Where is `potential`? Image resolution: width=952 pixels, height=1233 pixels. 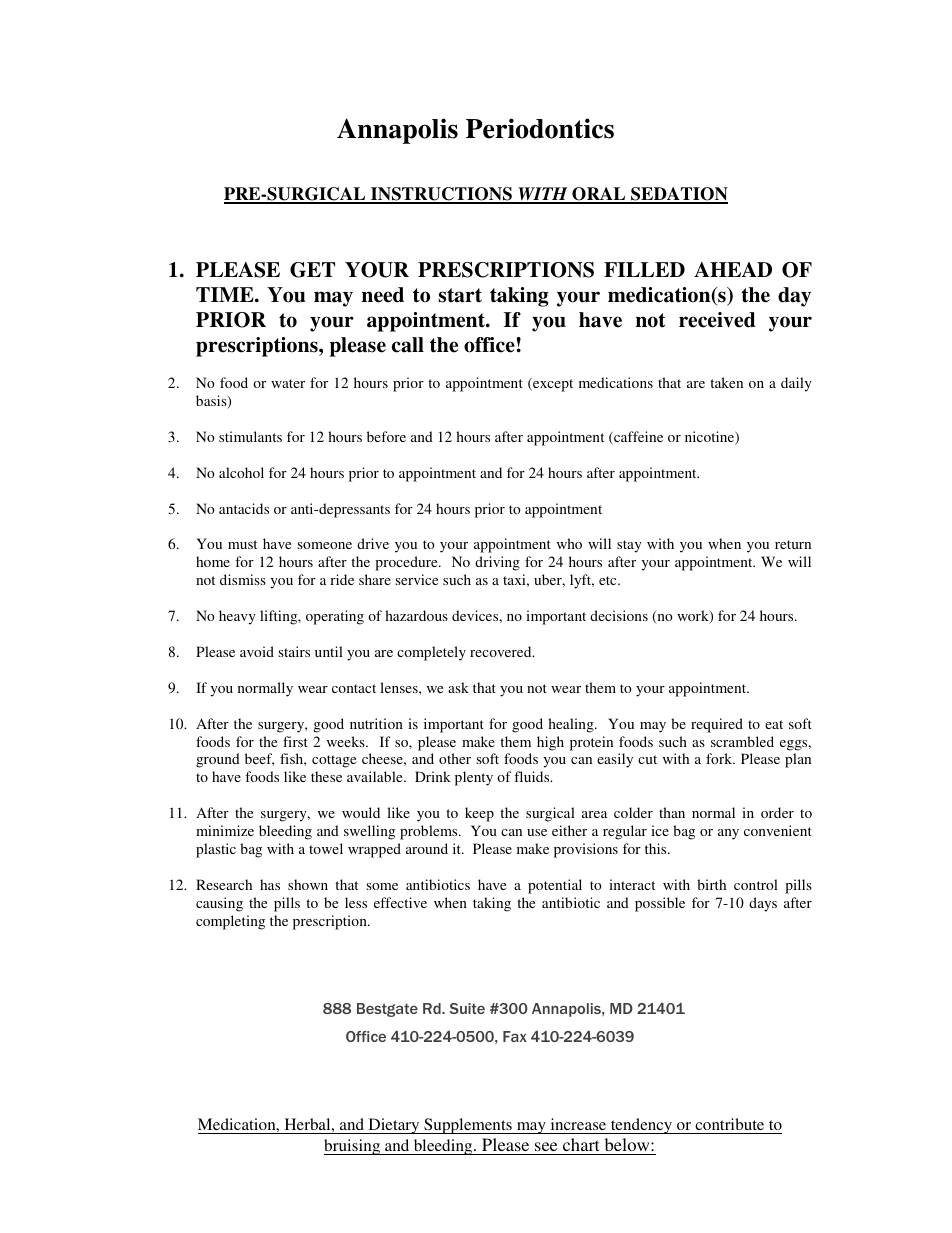 potential is located at coordinates (555, 886).
